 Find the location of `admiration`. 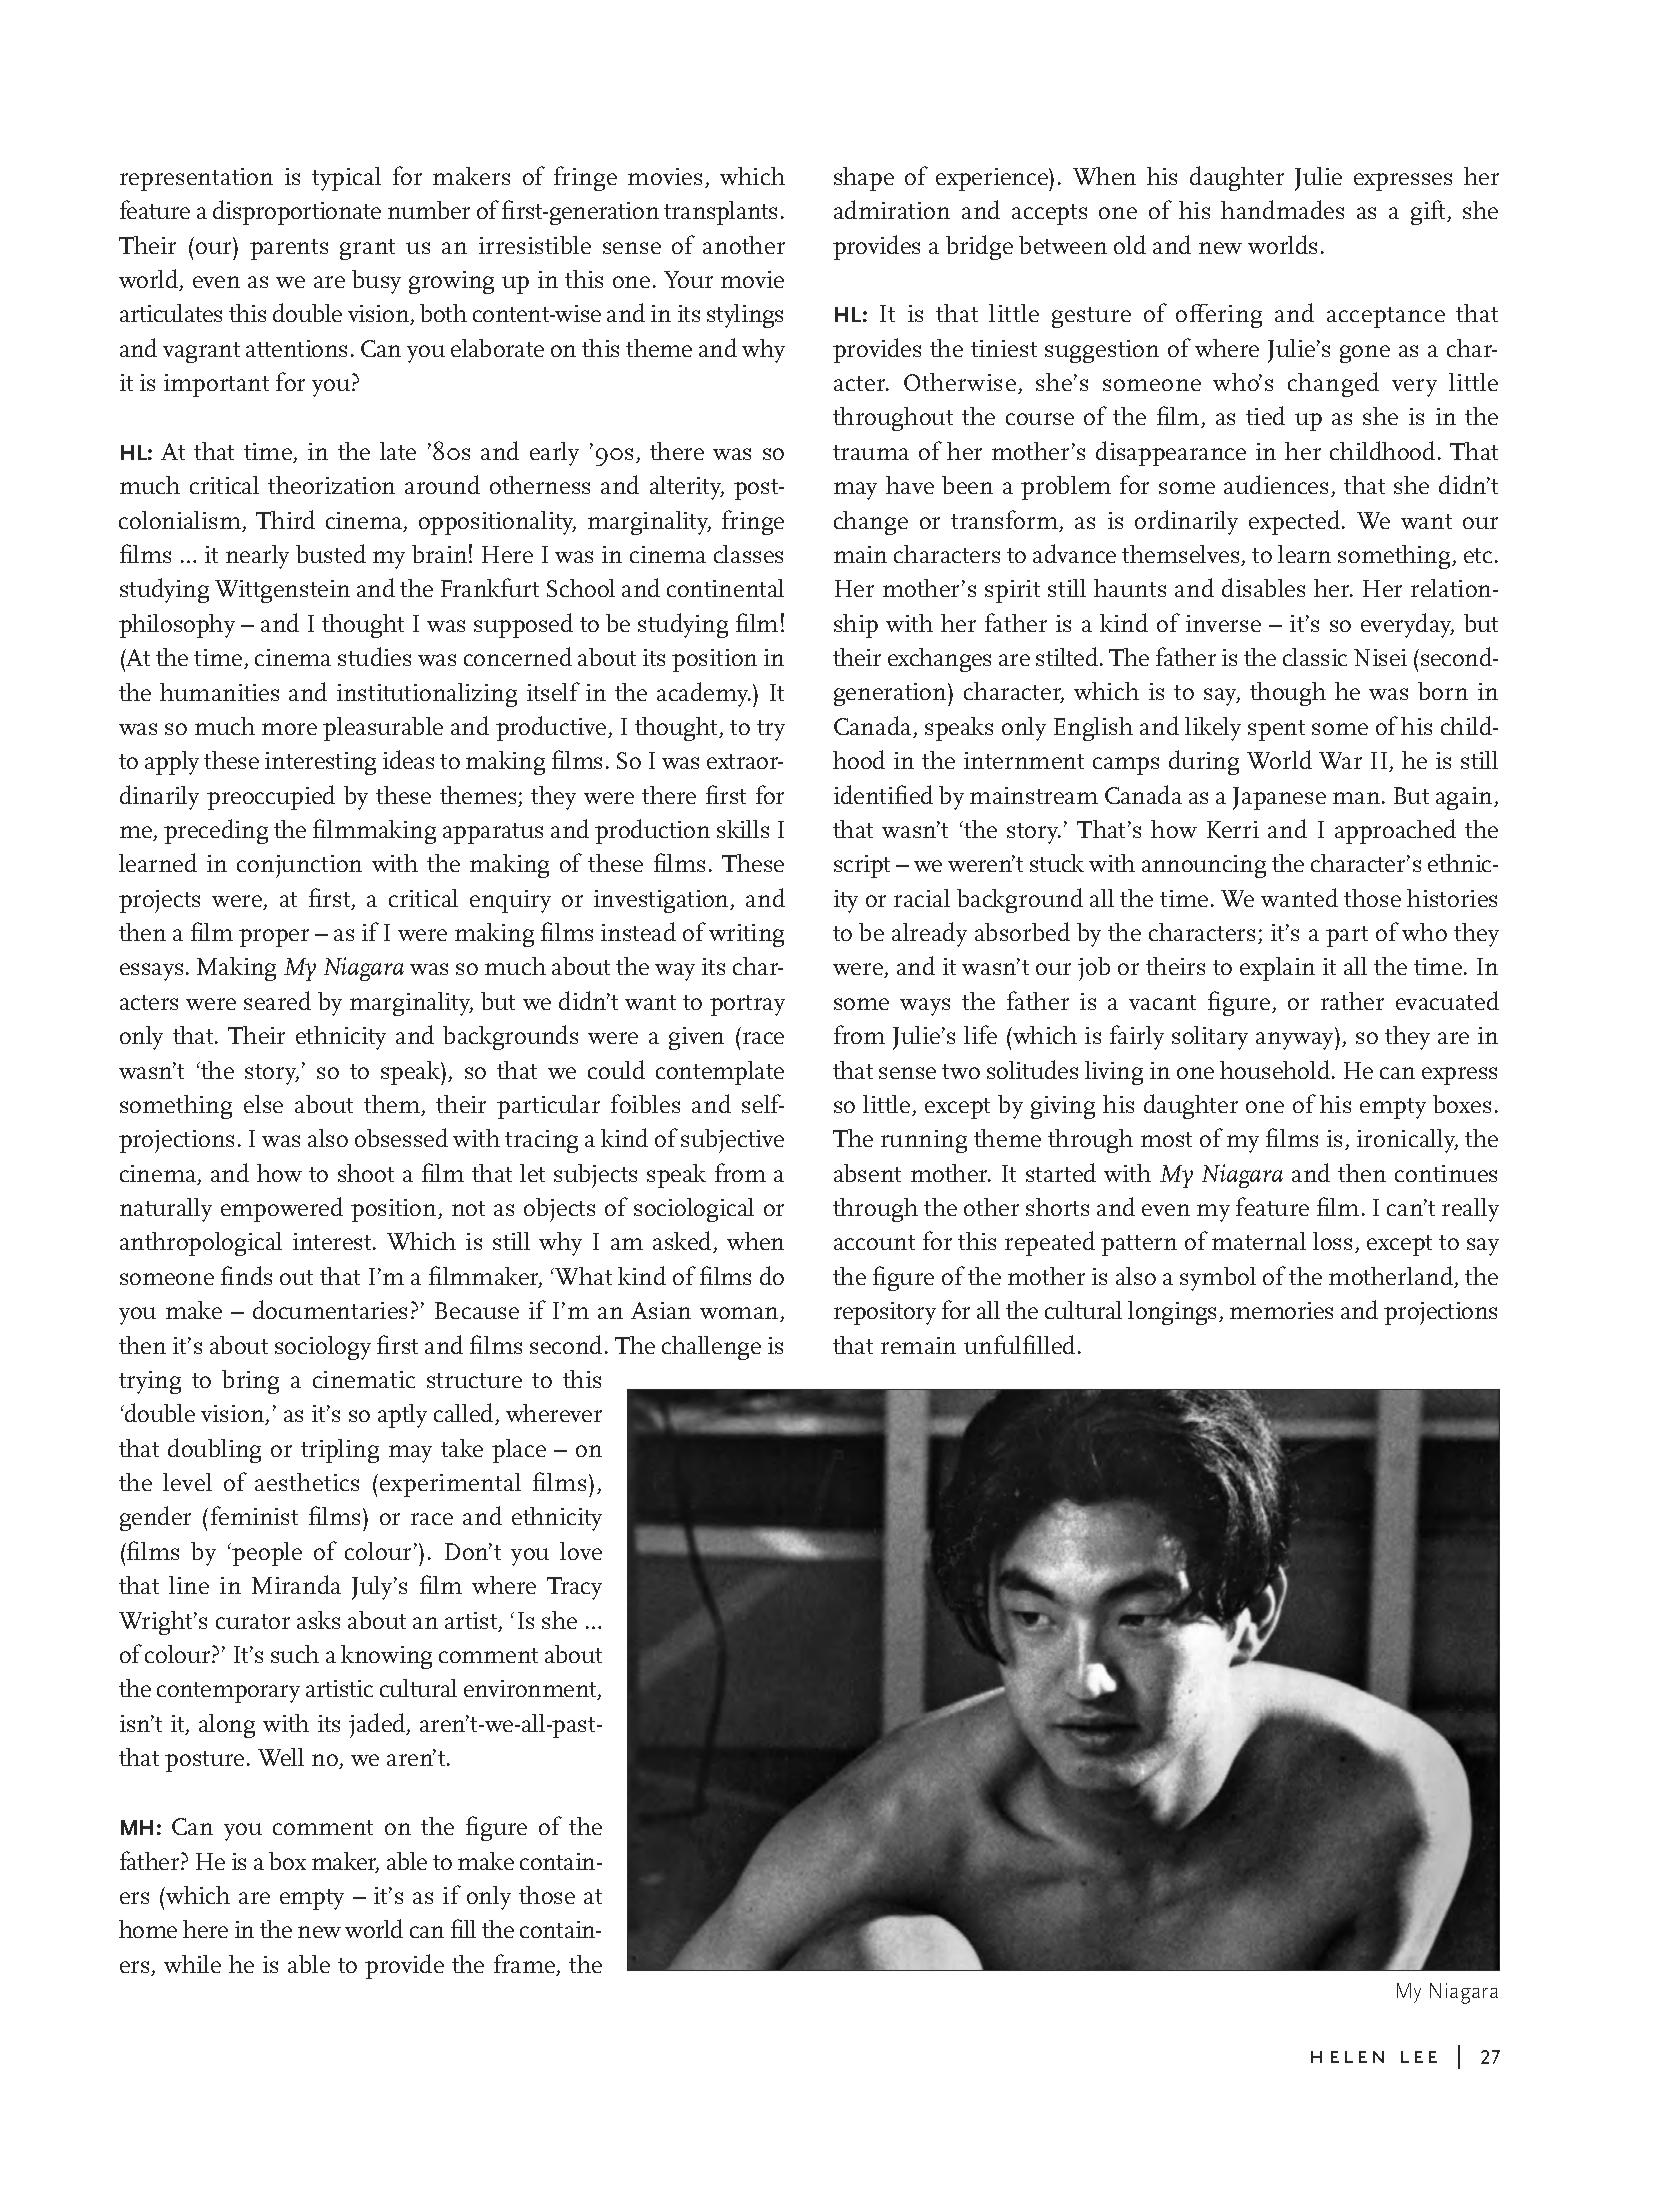

admiration is located at coordinates (892, 209).
